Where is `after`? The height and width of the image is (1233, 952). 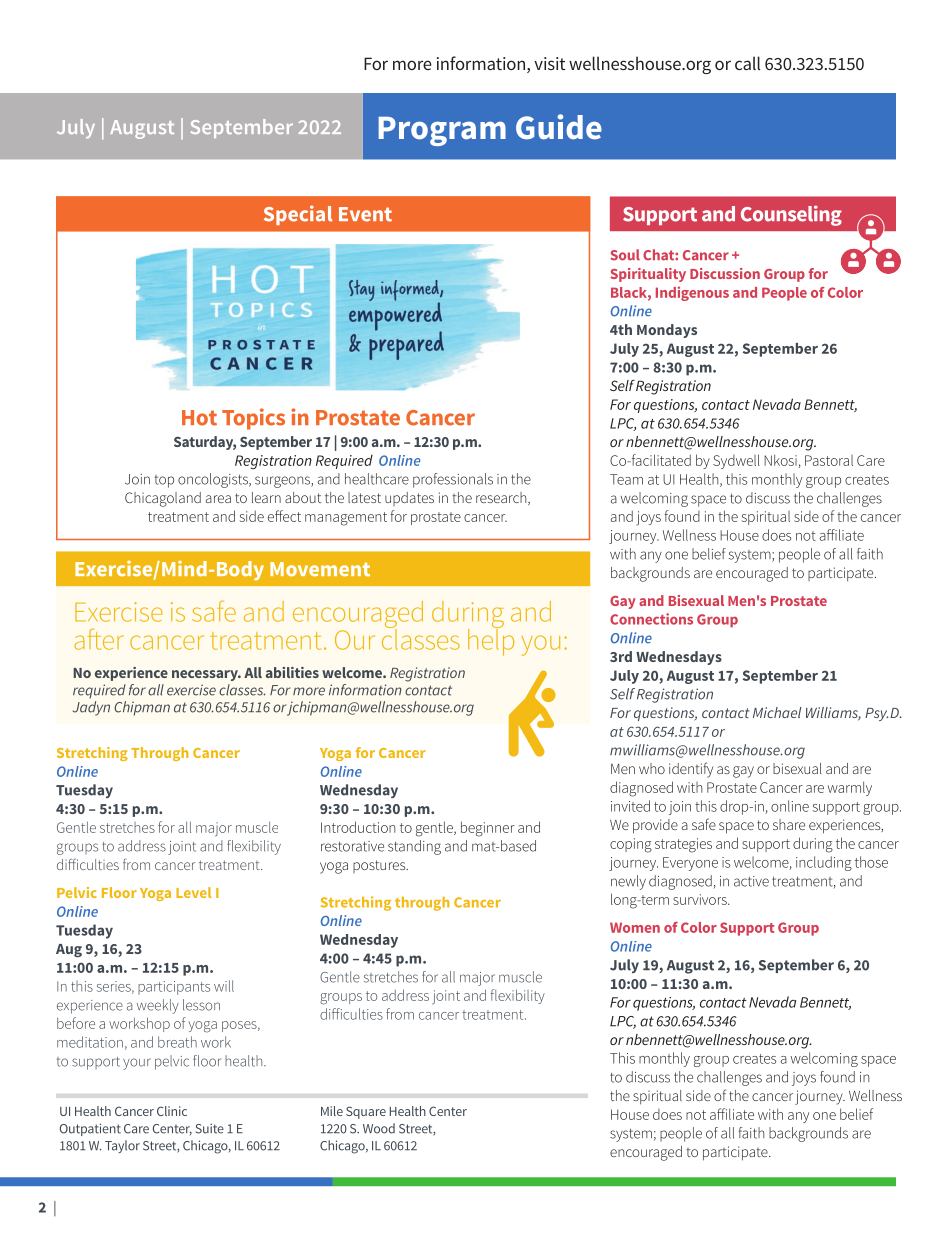
after is located at coordinates (99, 639).
